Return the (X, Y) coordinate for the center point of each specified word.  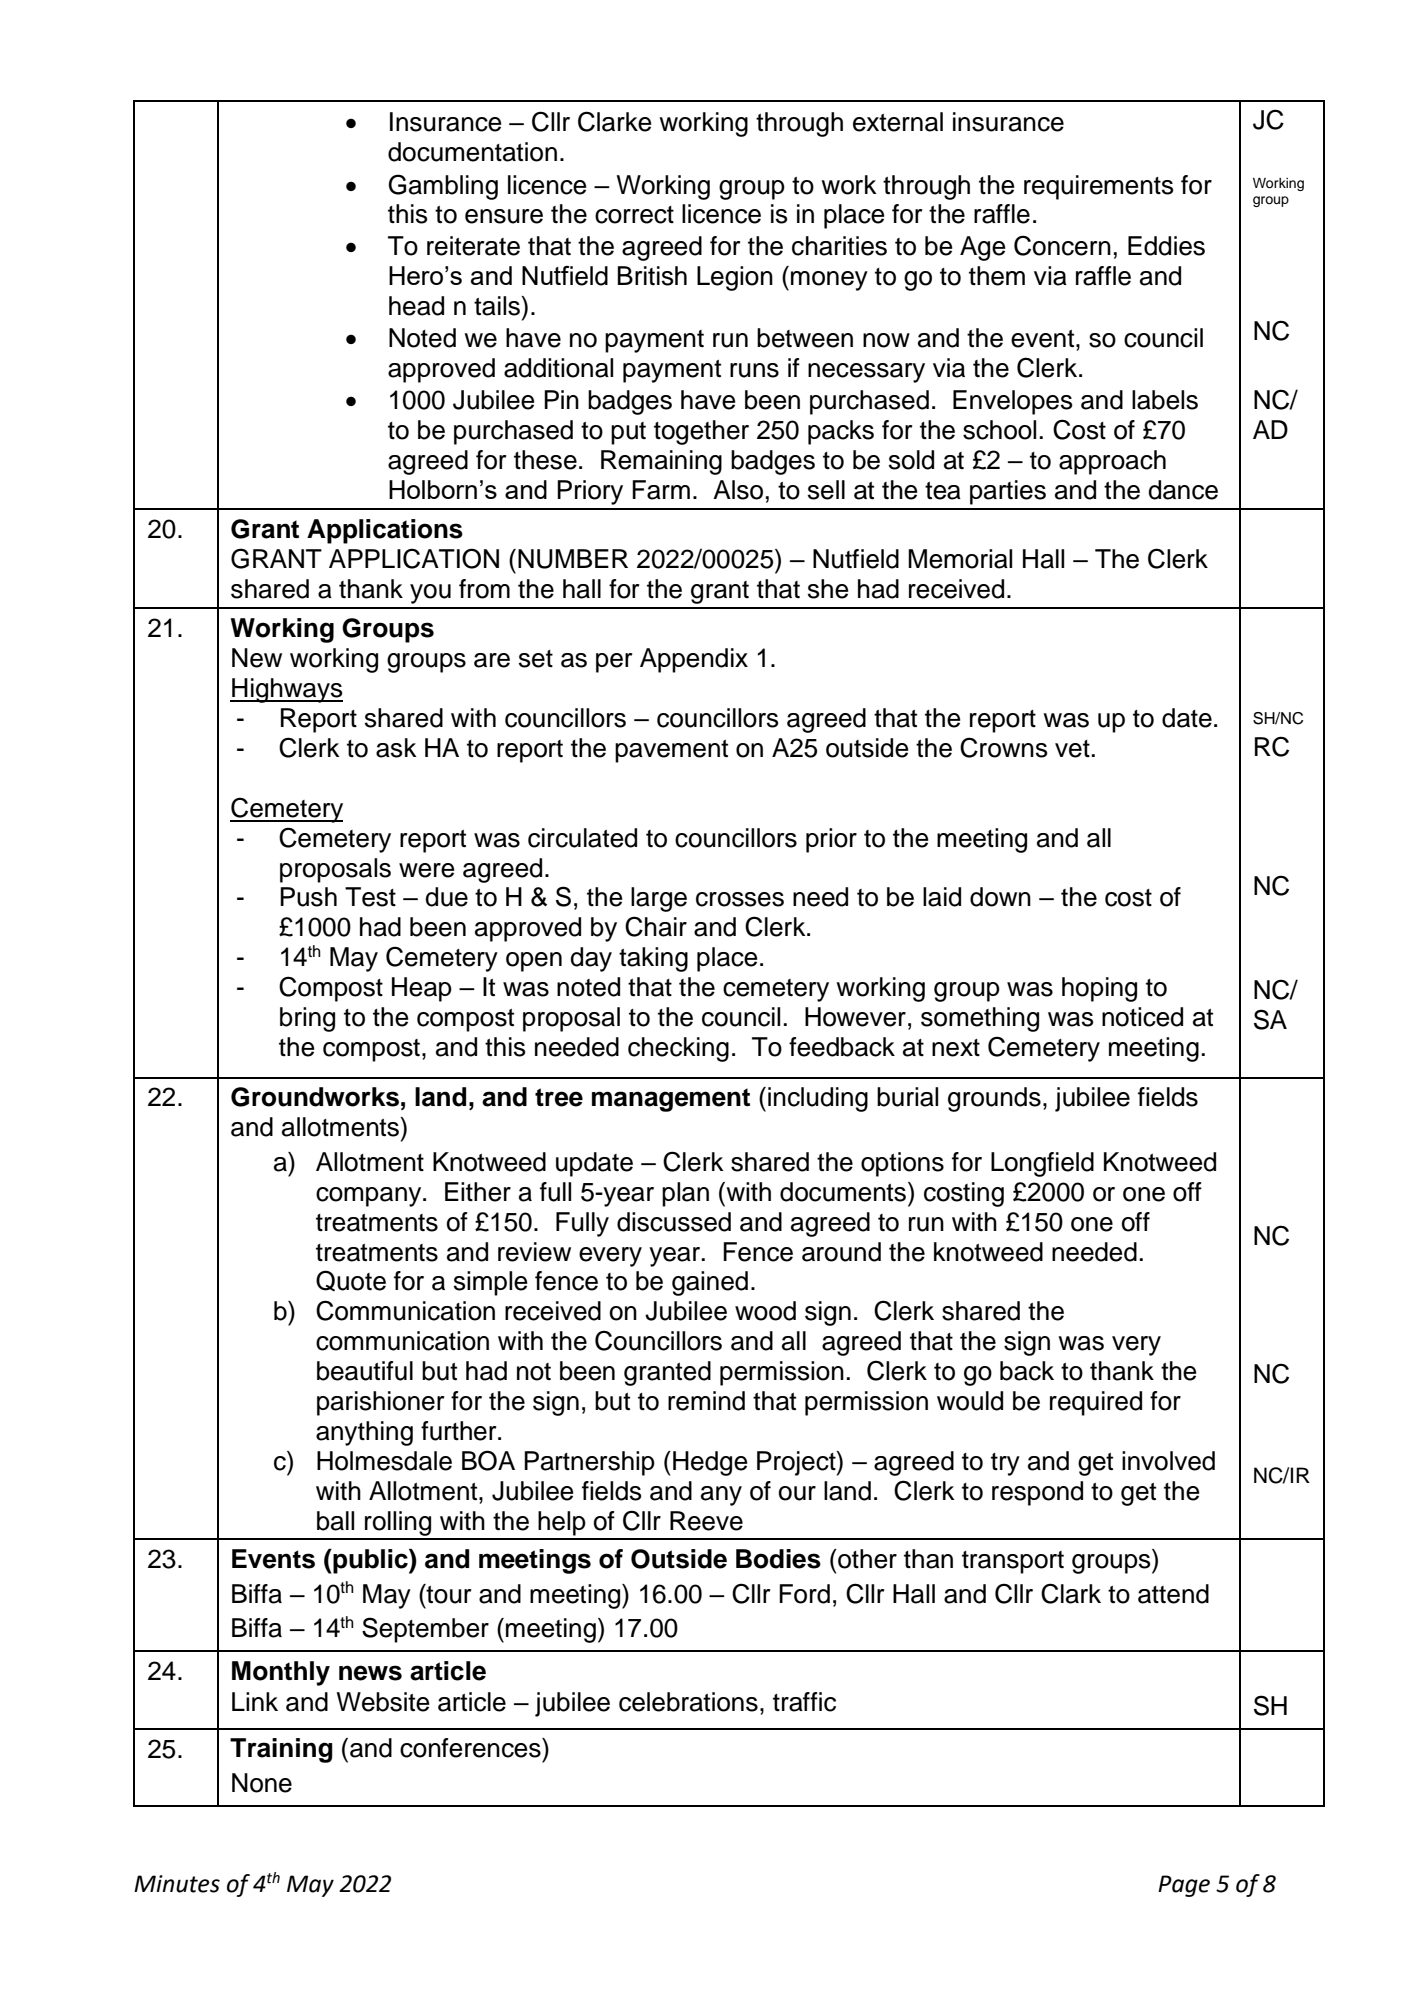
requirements (1099, 187)
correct (634, 215)
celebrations (688, 1702)
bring (307, 1019)
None (262, 1783)
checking (678, 1049)
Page (1184, 1886)
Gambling (443, 187)
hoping (1099, 989)
